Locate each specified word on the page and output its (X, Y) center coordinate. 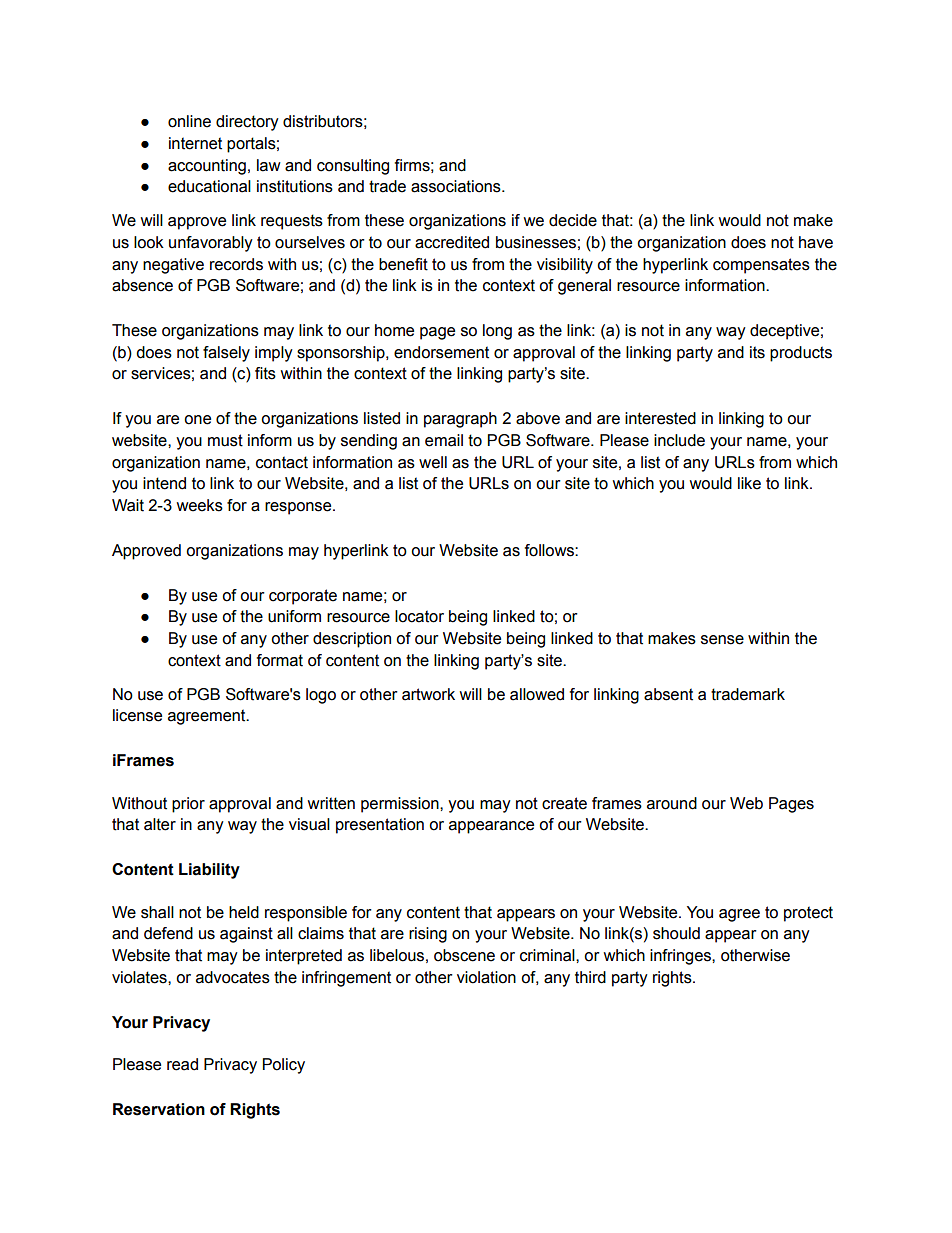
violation (486, 977)
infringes (681, 957)
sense (722, 640)
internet (195, 143)
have (816, 242)
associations (457, 186)
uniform (294, 616)
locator (419, 616)
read (182, 1064)
